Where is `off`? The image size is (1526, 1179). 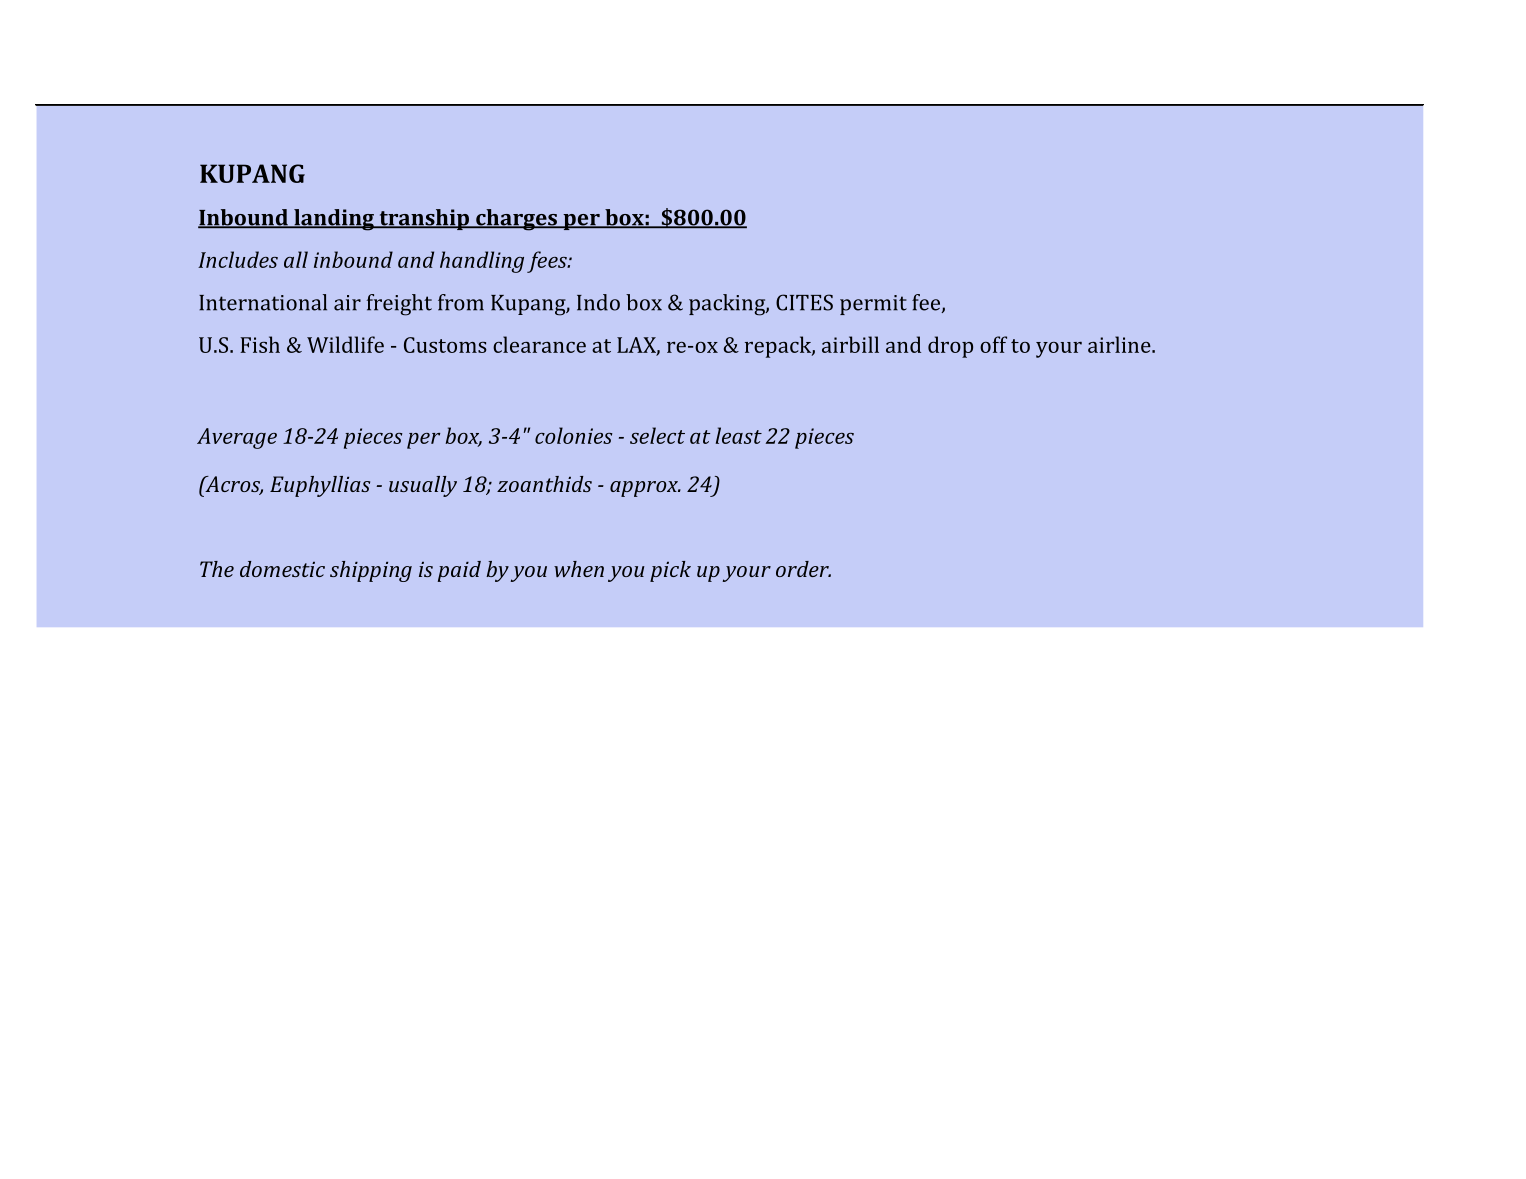
off is located at coordinates (993, 344).
